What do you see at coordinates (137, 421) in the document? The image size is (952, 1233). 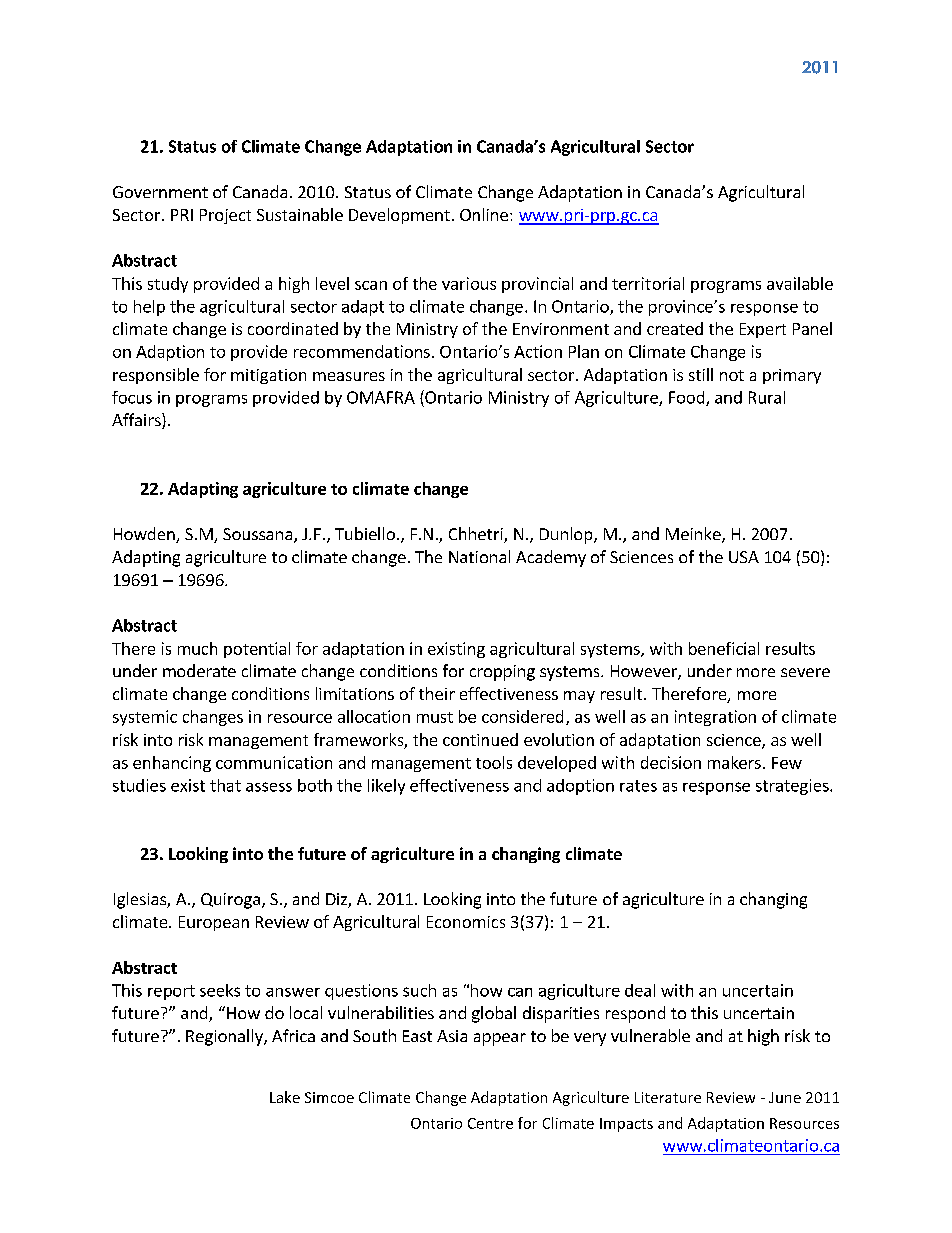 I see `Affairs` at bounding box center [137, 421].
